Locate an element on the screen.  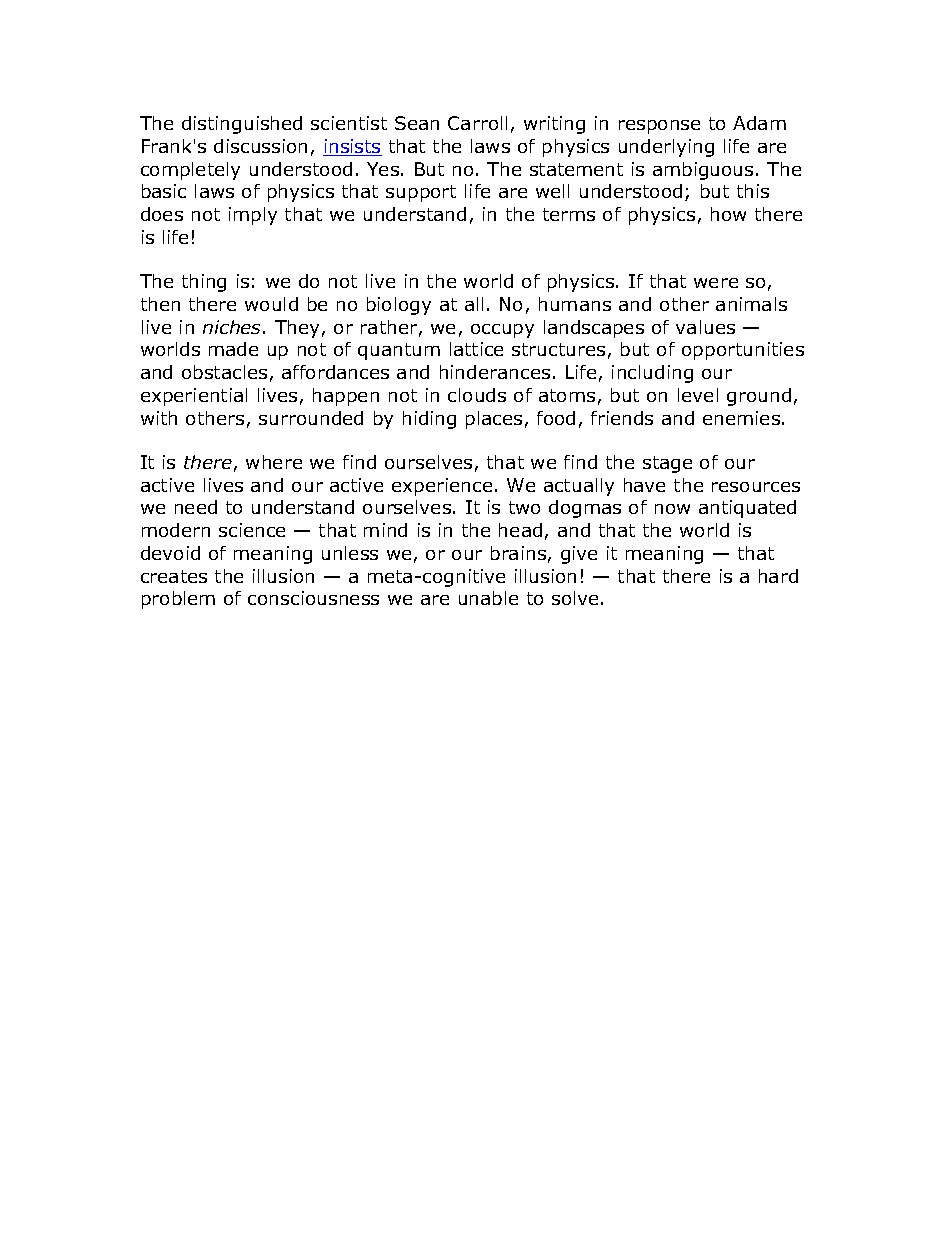
imply is located at coordinates (253, 216).
